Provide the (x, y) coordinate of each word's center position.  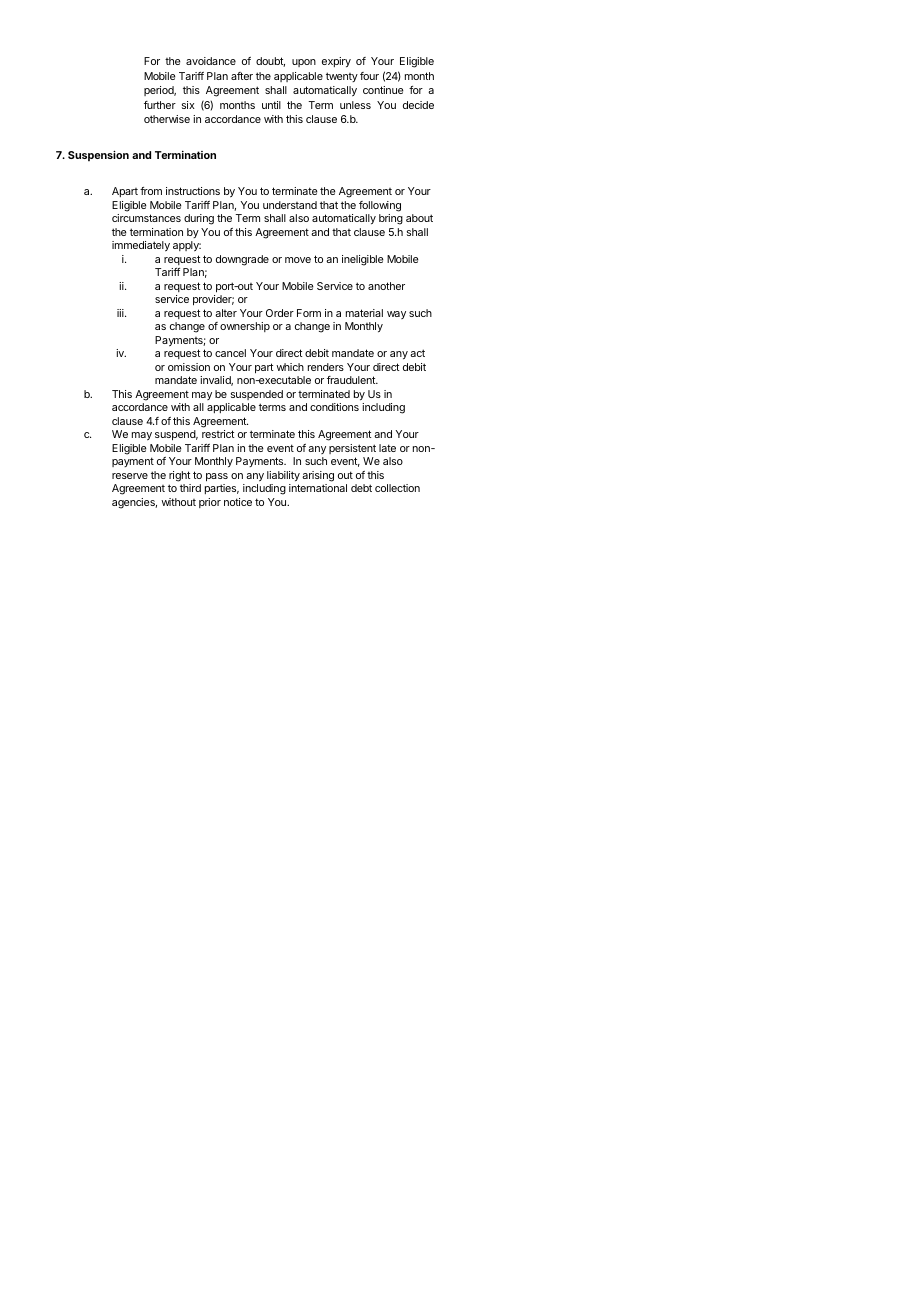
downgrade (242, 260)
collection (397, 488)
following (380, 206)
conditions (334, 407)
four (369, 76)
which (290, 367)
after (242, 76)
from (151, 191)
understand (290, 205)
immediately (141, 246)
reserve (130, 476)
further (160, 105)
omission (189, 367)
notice (238, 502)
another (386, 286)
